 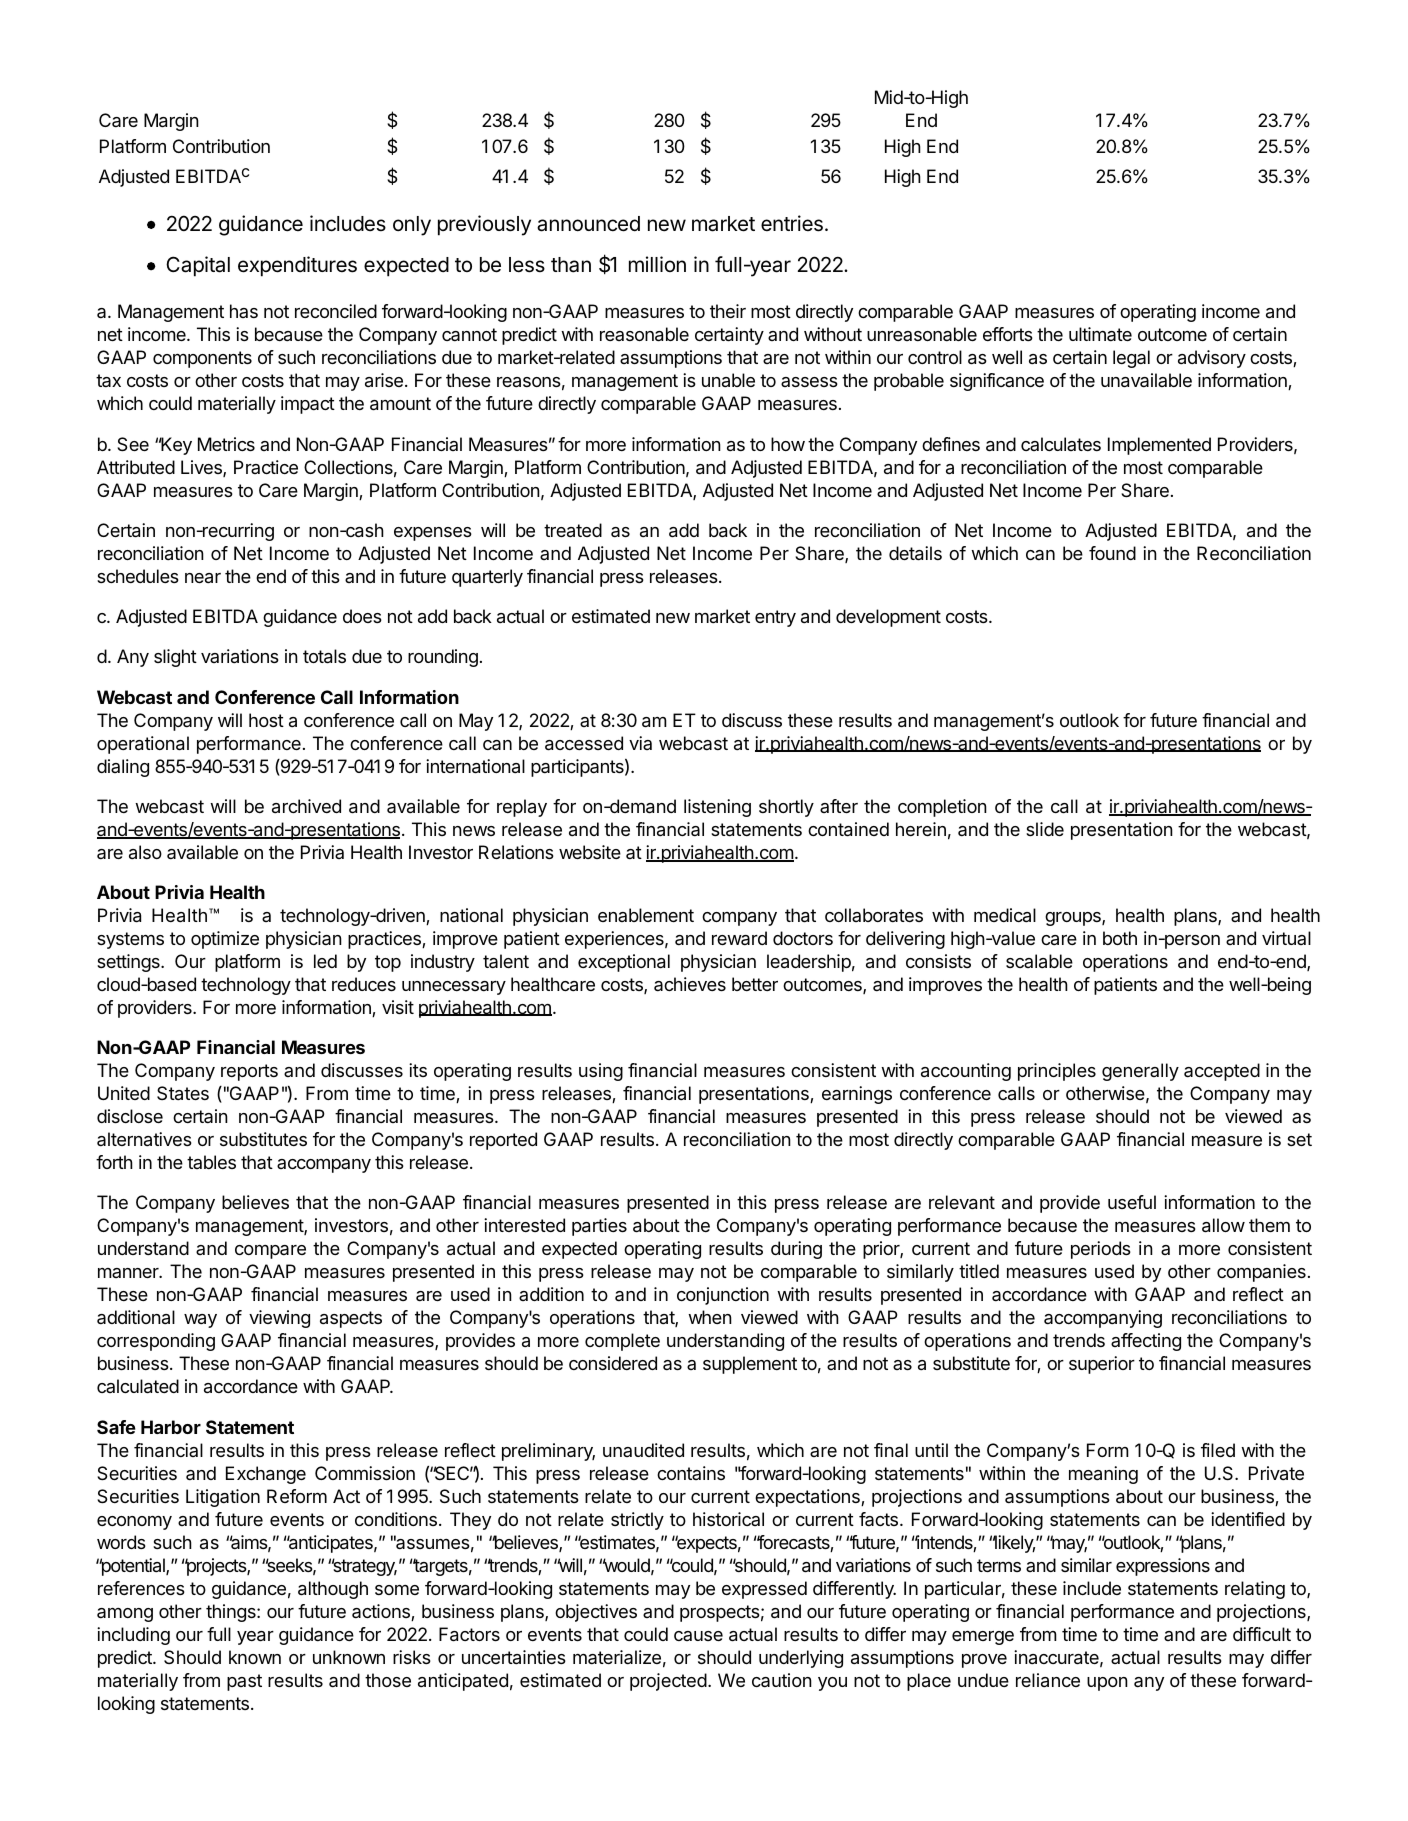 I want to click on affecting, so click(x=1146, y=1342).
